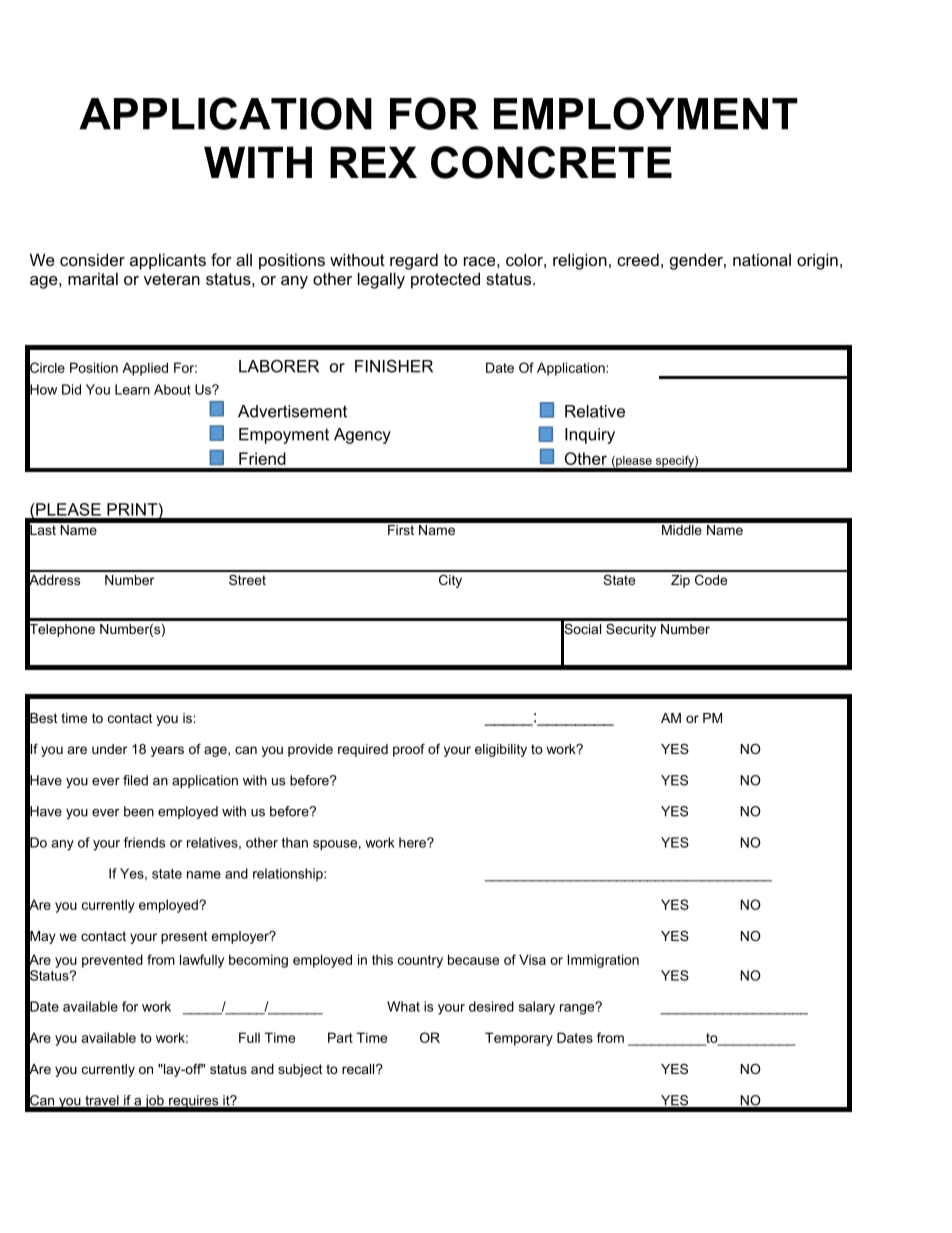  I want to click on national, so click(762, 259).
